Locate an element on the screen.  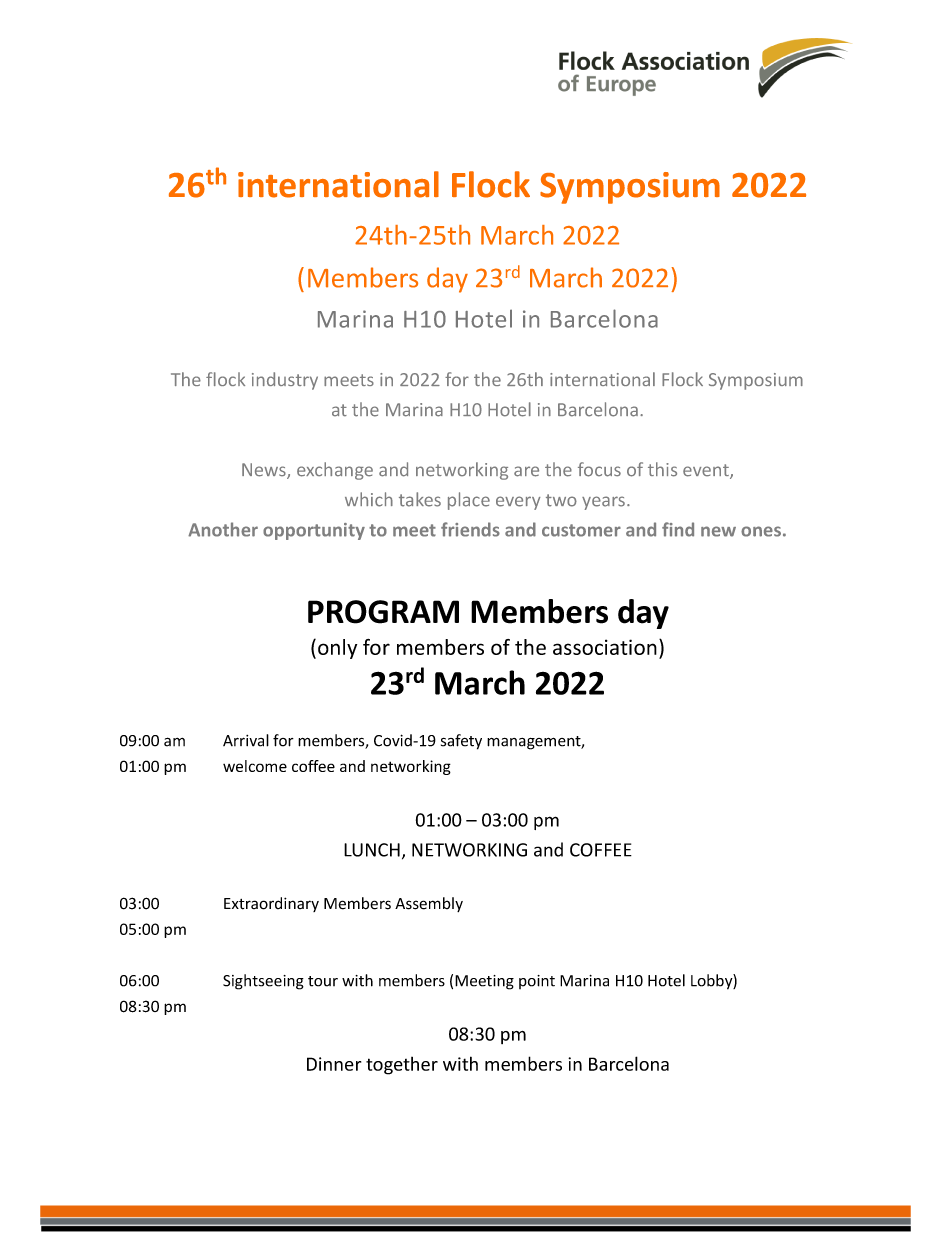
event is located at coordinates (707, 471).
